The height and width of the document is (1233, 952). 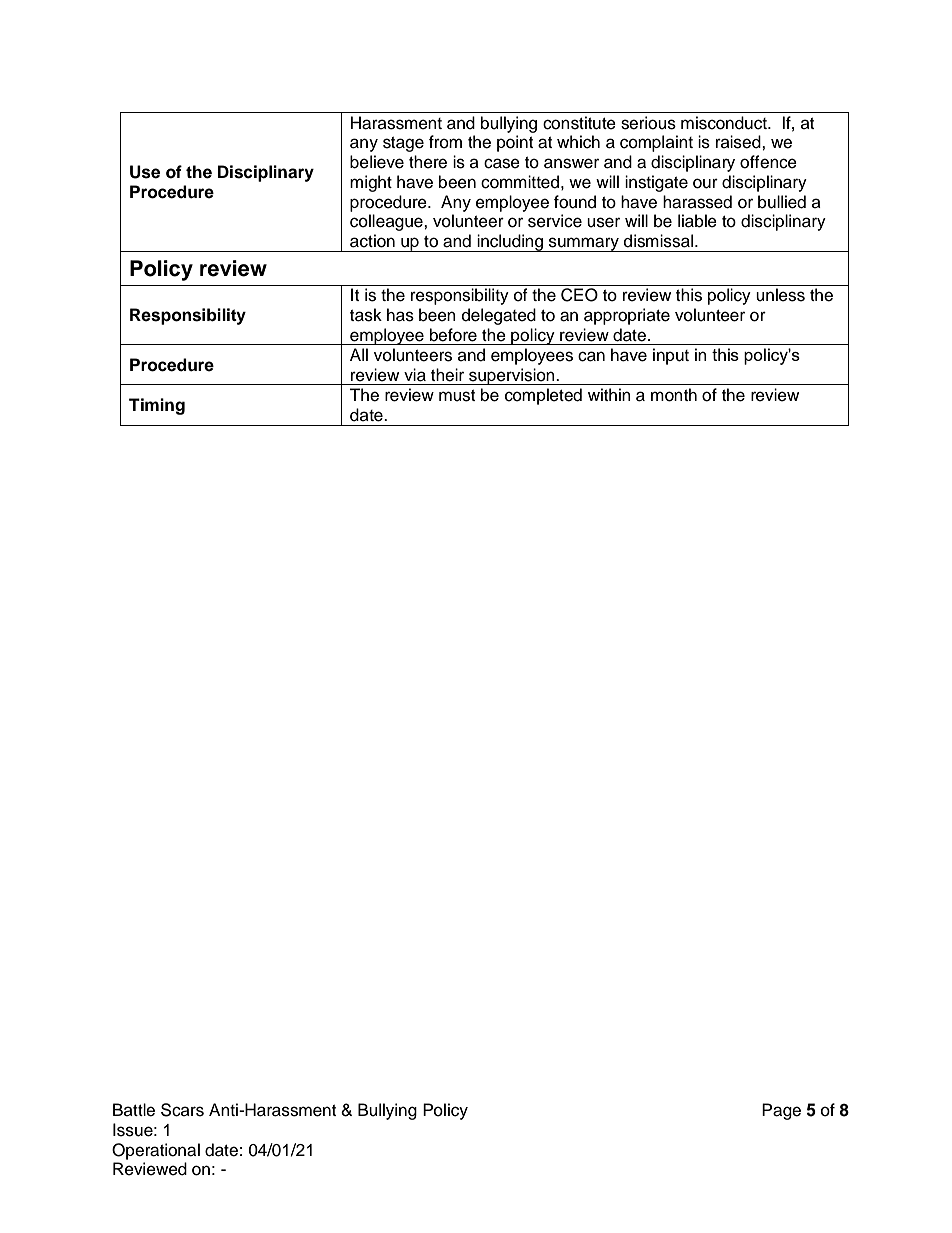 I want to click on our, so click(x=705, y=183).
